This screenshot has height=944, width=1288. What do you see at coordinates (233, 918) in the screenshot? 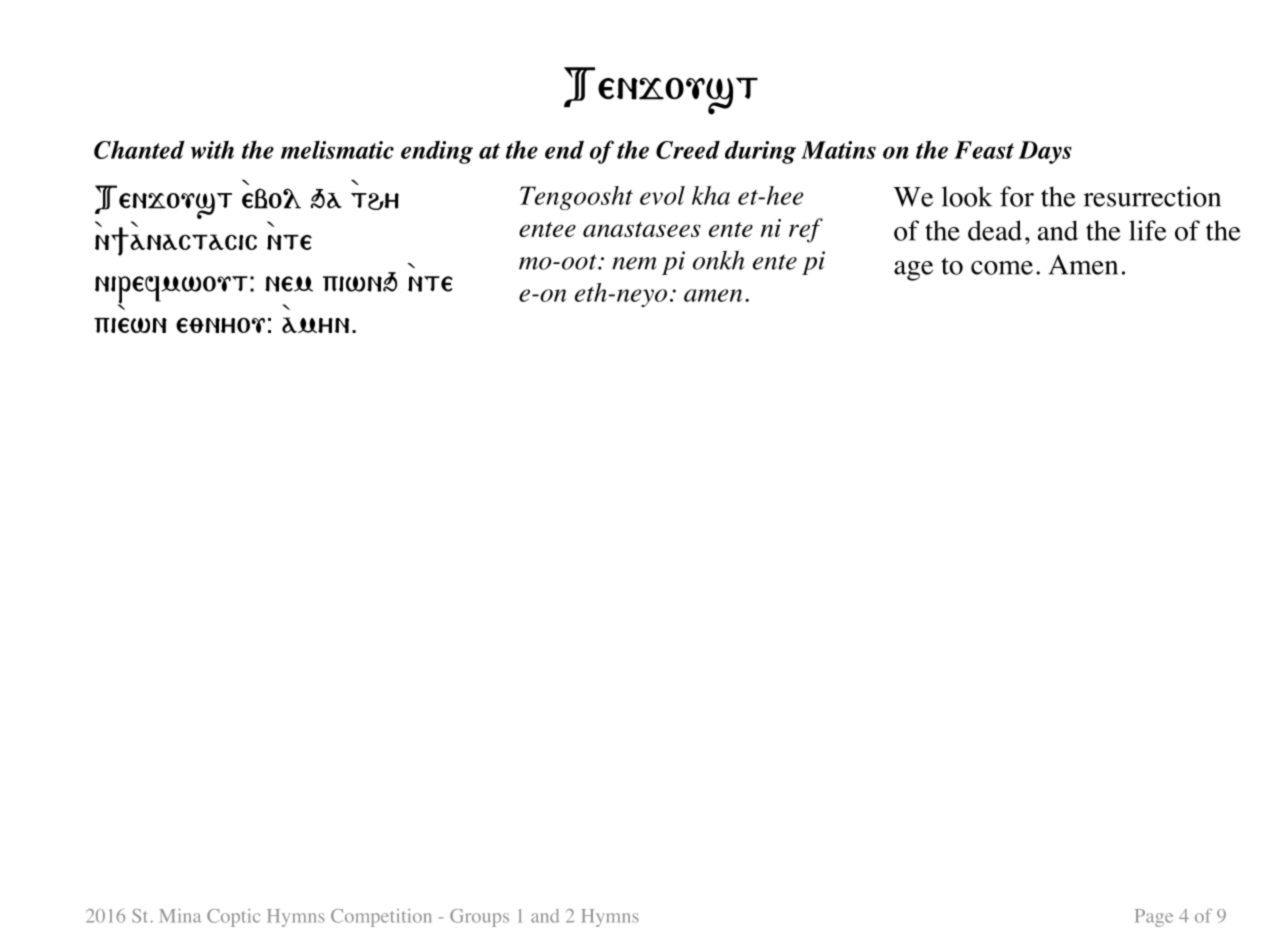
I see `Coptic` at bounding box center [233, 918].
